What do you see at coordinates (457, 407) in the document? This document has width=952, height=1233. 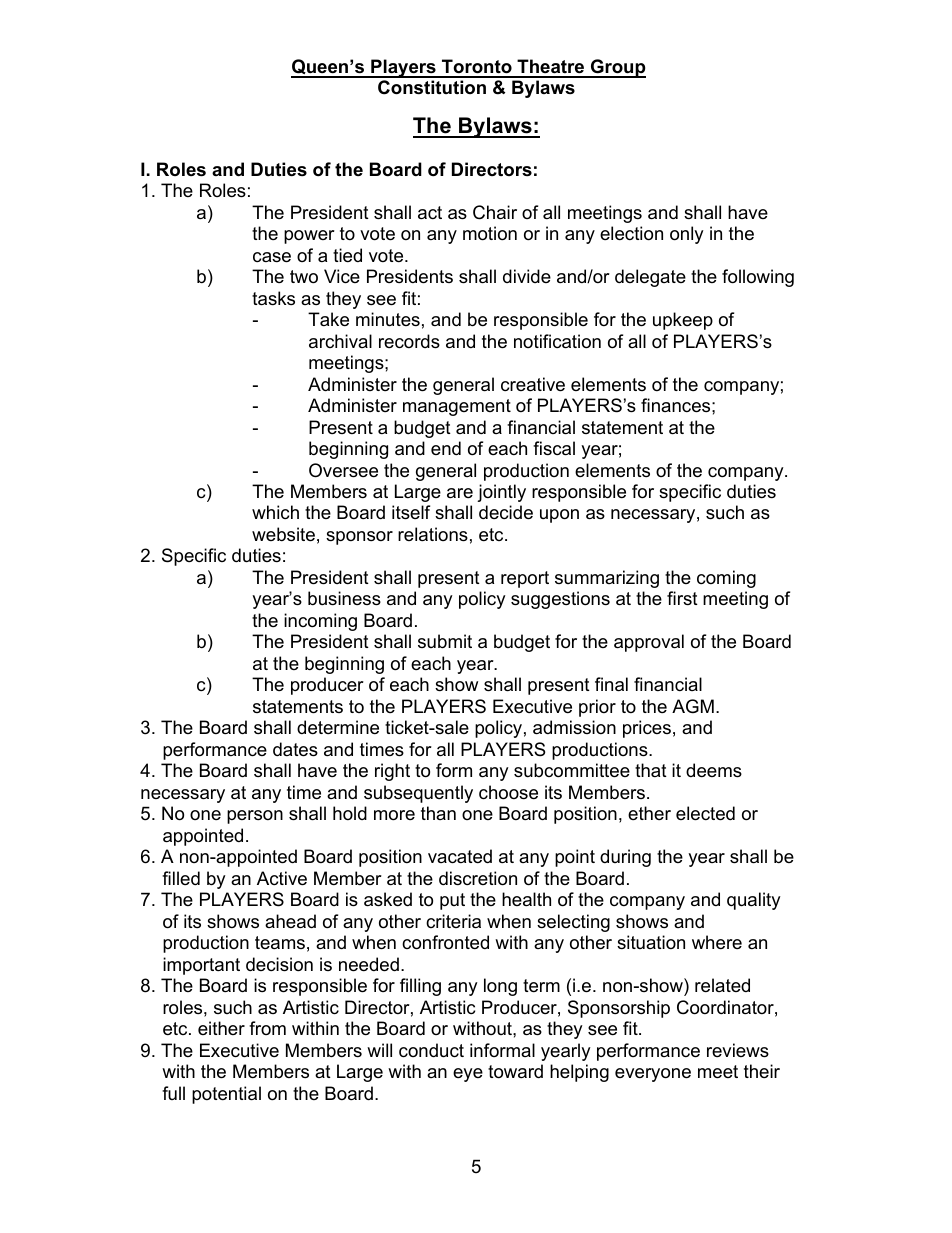 I see `management` at bounding box center [457, 407].
